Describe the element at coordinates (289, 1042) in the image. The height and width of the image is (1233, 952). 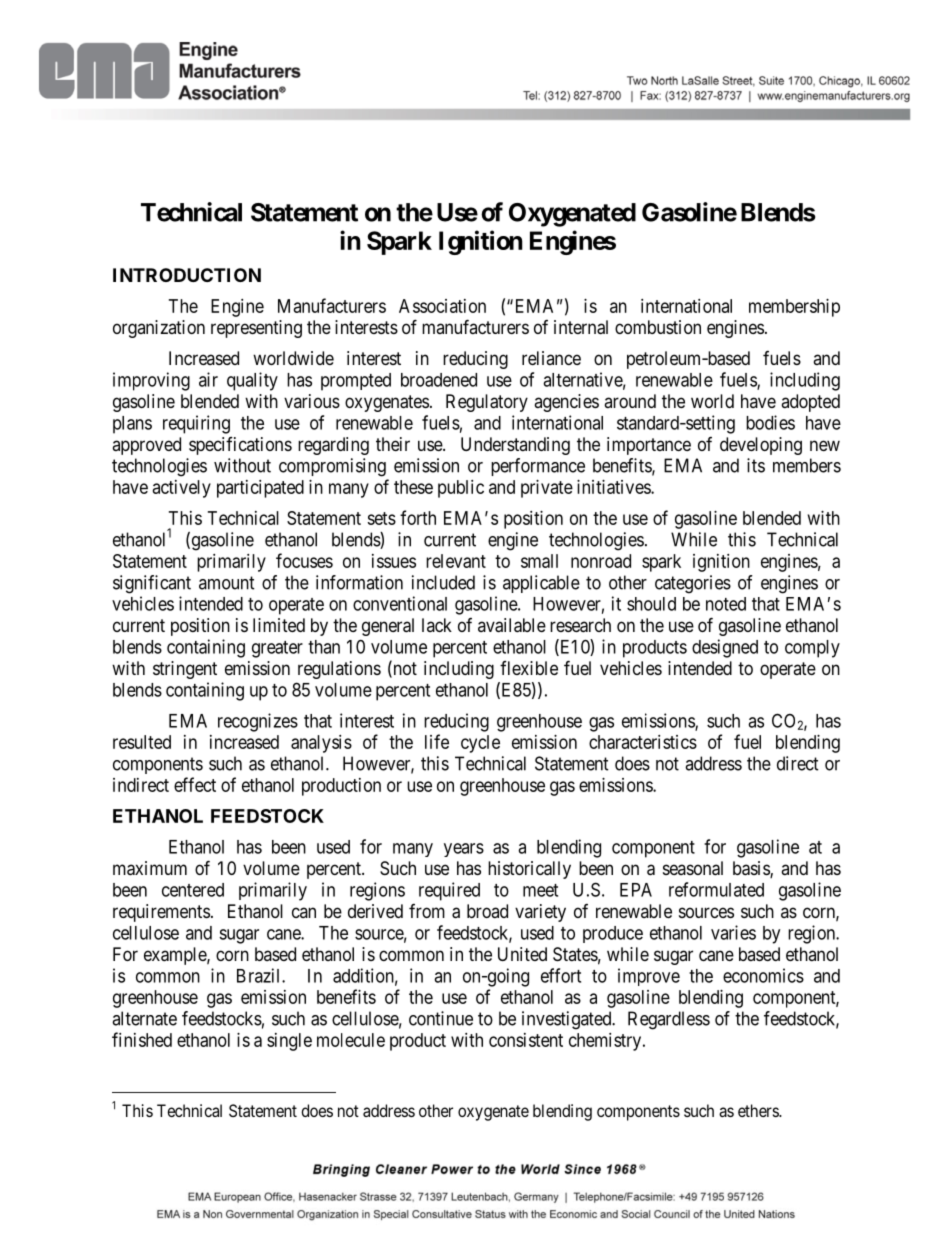
I see `single` at that location.
